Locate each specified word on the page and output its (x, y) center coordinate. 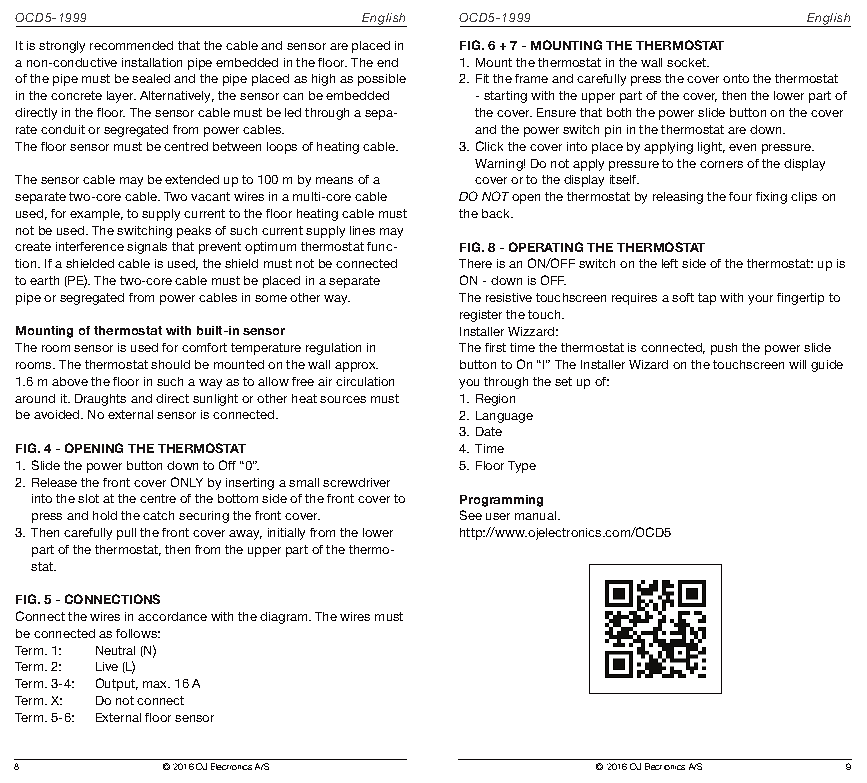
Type (522, 467)
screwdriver (356, 482)
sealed (151, 78)
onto (736, 78)
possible (382, 80)
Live (107, 666)
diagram (285, 618)
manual (537, 515)
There (475, 263)
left (670, 263)
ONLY (187, 482)
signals (147, 248)
